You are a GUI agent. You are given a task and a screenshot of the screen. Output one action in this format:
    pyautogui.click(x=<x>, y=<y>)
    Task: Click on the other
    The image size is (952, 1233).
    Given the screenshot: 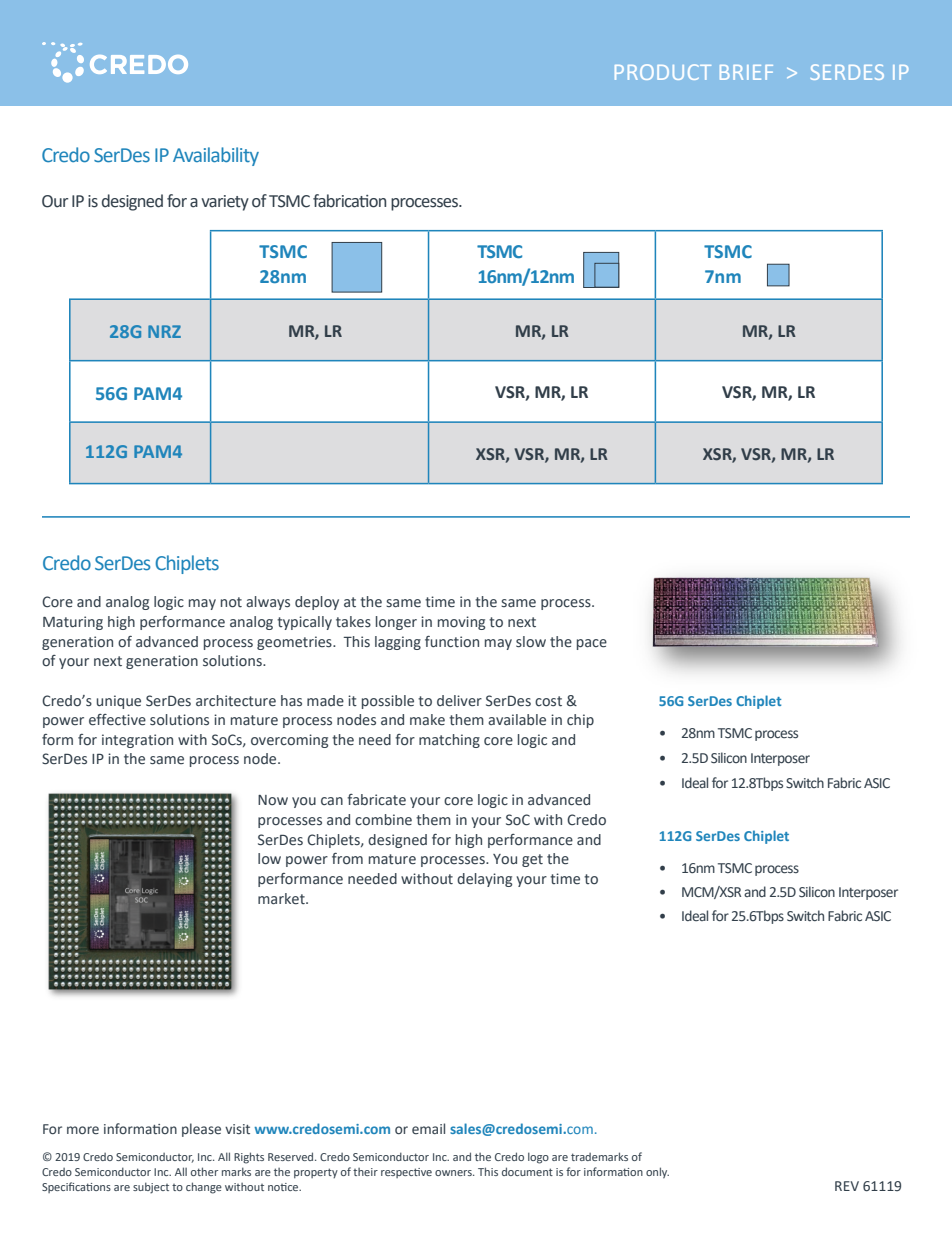 What is the action you would take?
    pyautogui.click(x=204, y=1171)
